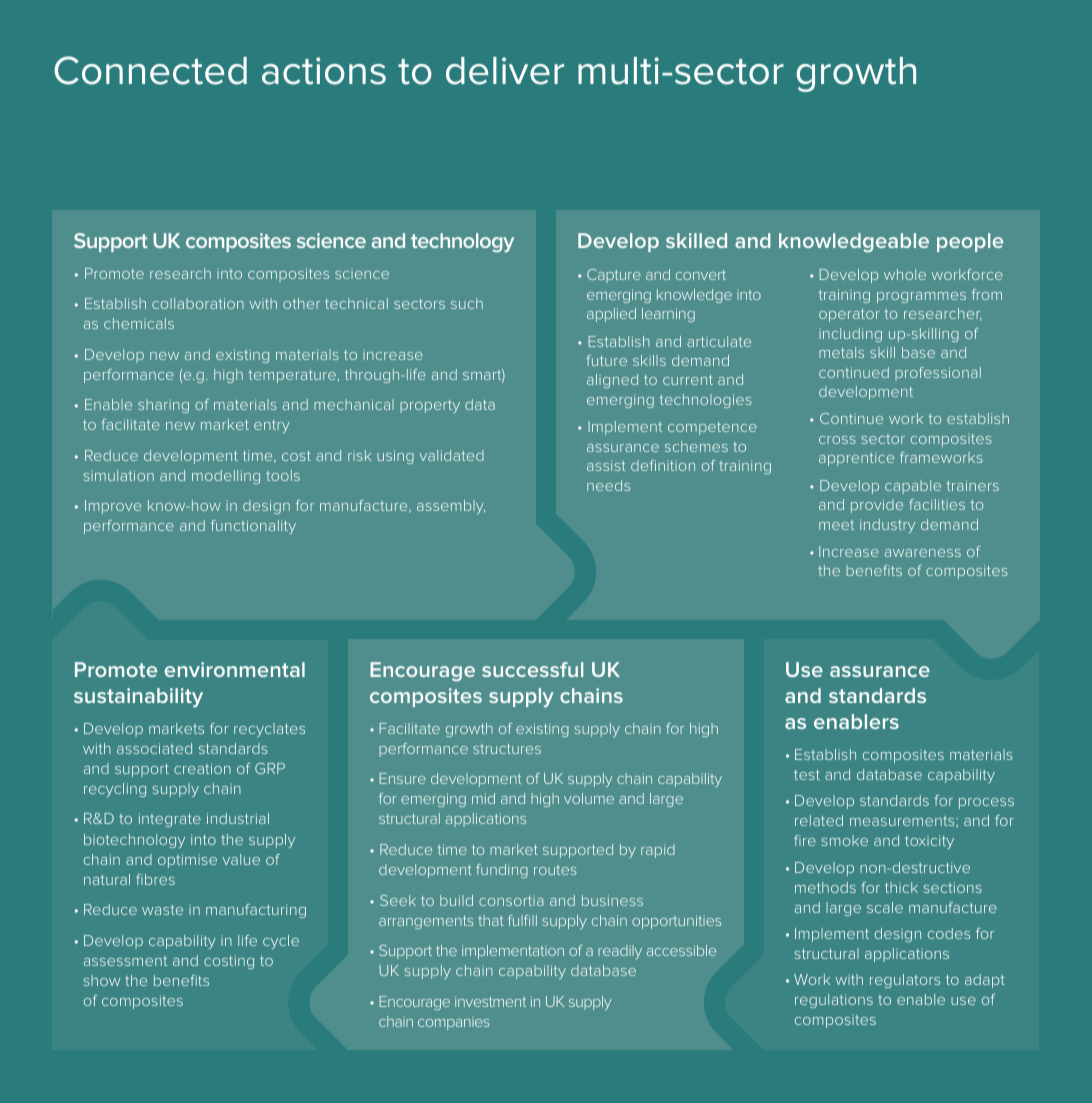 This document has height=1103, width=1092. I want to click on collaboration, so click(198, 303).
